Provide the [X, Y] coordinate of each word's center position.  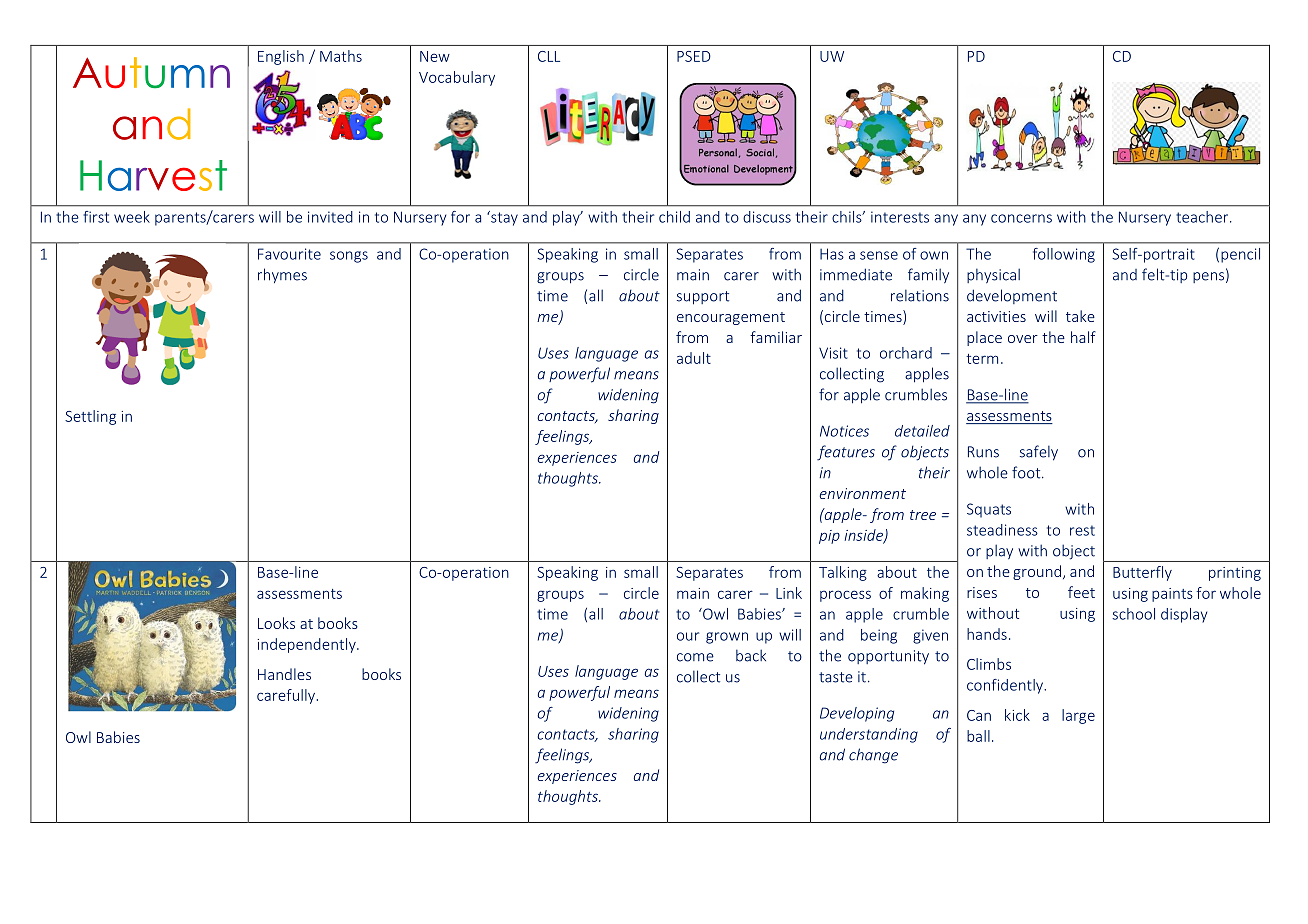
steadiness [1002, 530]
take [1080, 316]
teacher [1203, 217]
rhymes [282, 275]
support [703, 298]
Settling [90, 417]
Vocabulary [457, 78]
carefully [286, 696]
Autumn [151, 73]
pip [829, 537]
